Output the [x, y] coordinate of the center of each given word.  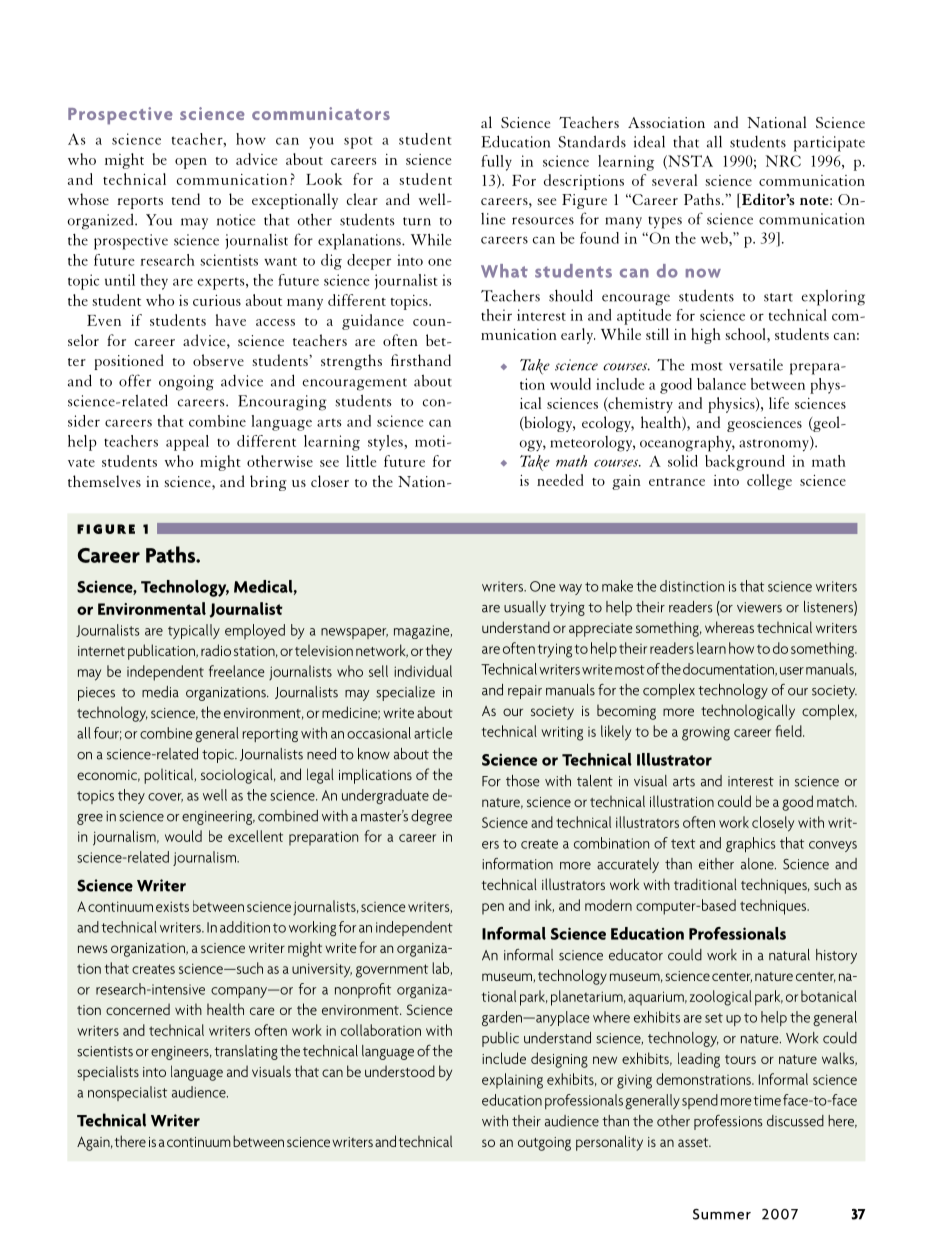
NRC [783, 161]
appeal [187, 443]
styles [386, 443]
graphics [751, 844]
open [191, 163]
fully [496, 163]
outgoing [544, 1144]
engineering [218, 818]
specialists [108, 1073]
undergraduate [385, 796]
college [769, 482]
